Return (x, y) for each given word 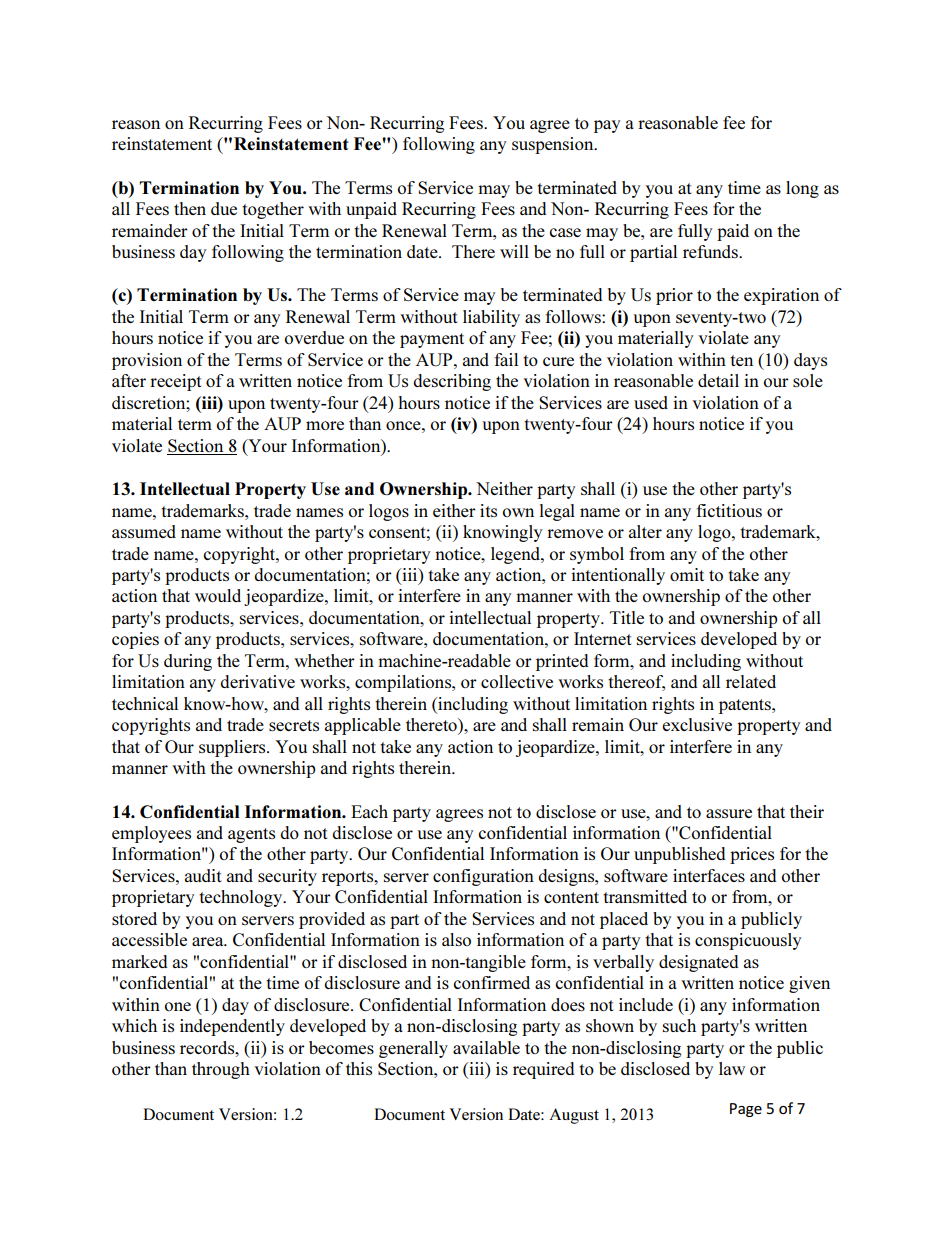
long (802, 189)
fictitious (729, 510)
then (190, 208)
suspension (554, 145)
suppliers (233, 748)
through (221, 1070)
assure (729, 813)
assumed (144, 531)
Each (369, 811)
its (488, 510)
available (486, 1047)
